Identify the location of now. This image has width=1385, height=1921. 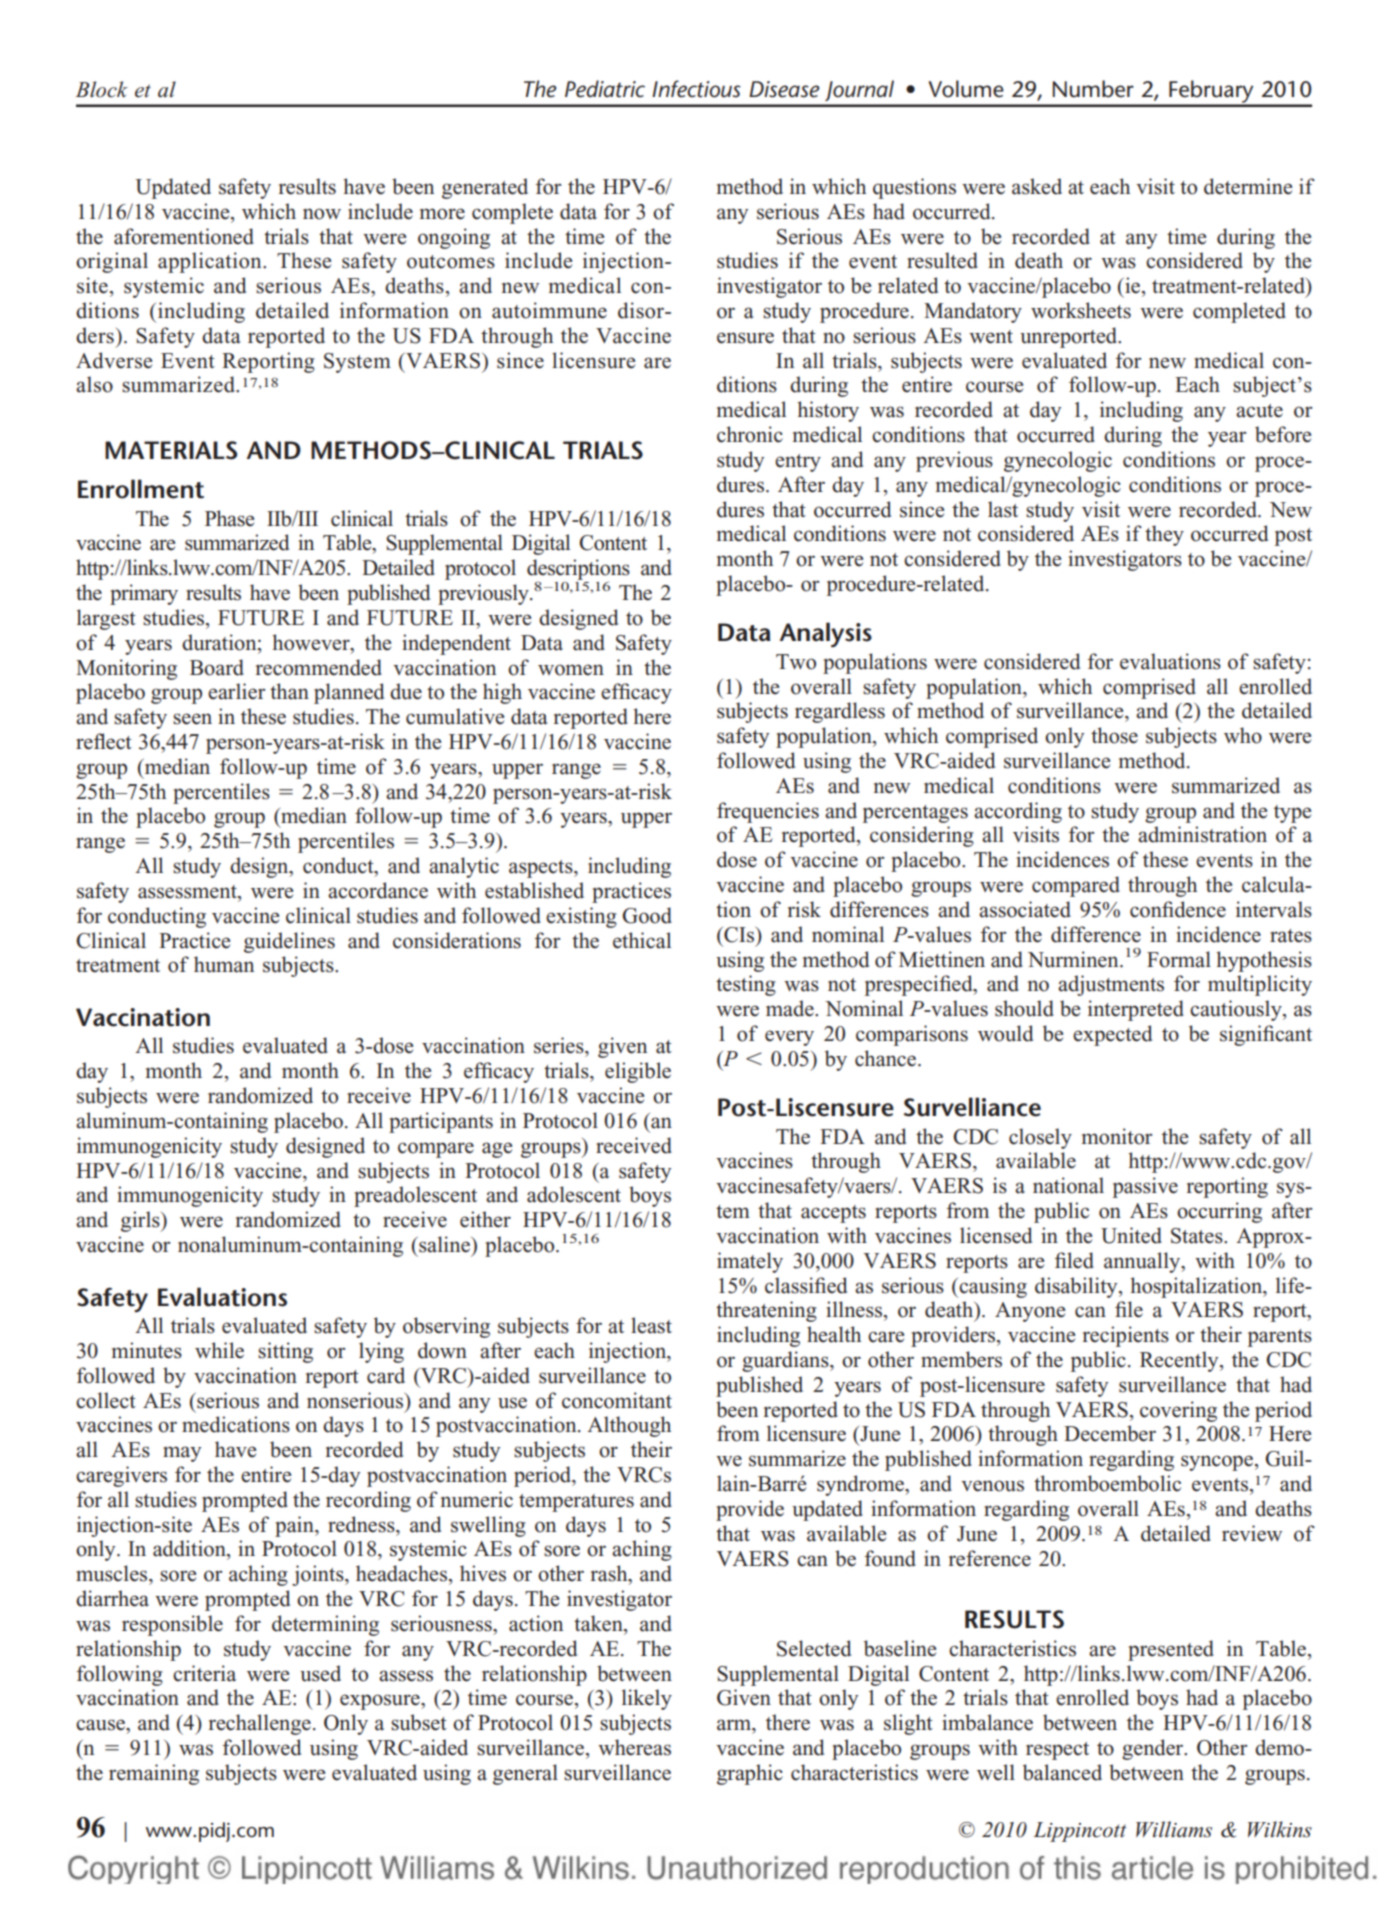
(322, 214).
